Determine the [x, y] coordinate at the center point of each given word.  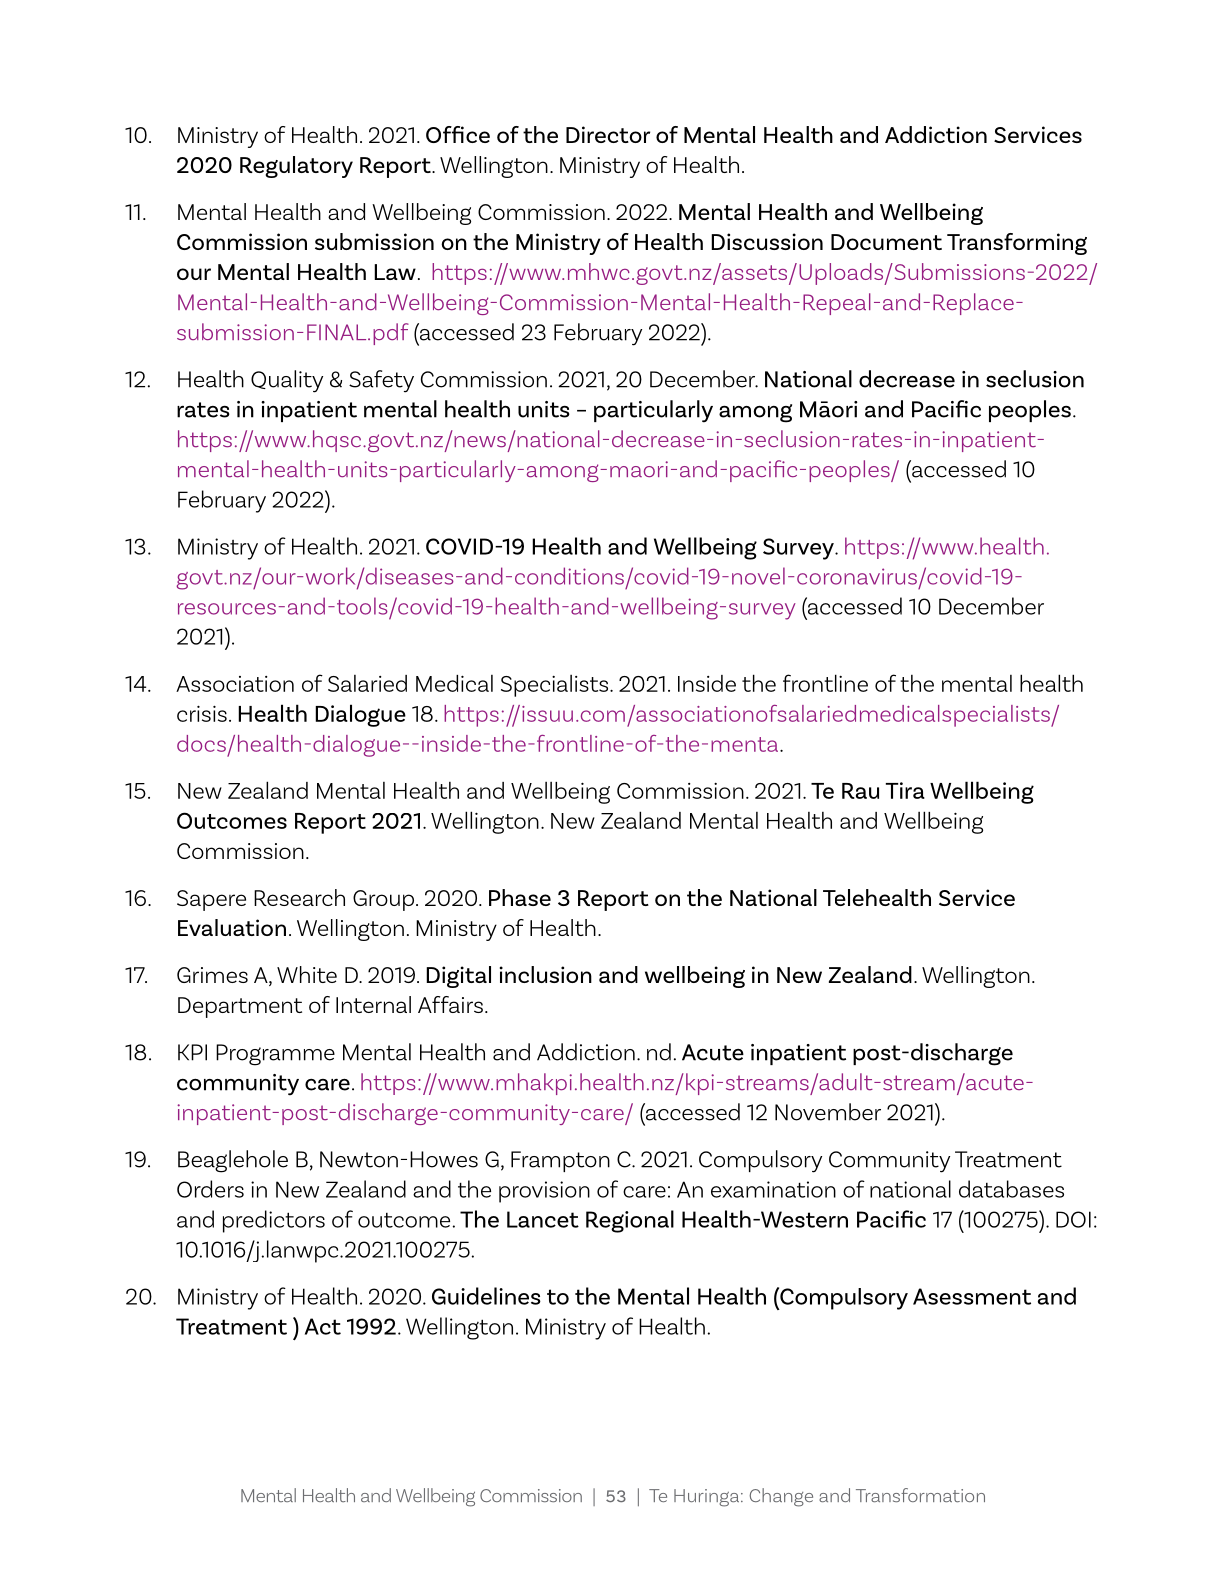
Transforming [1017, 244]
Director [608, 134]
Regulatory [296, 167]
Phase [520, 897]
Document [886, 242]
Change [781, 1497]
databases [1011, 1189]
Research [299, 897]
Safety [381, 381]
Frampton [560, 1161]
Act [323, 1326]
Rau [860, 791]
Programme [275, 1055]
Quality [287, 381]
